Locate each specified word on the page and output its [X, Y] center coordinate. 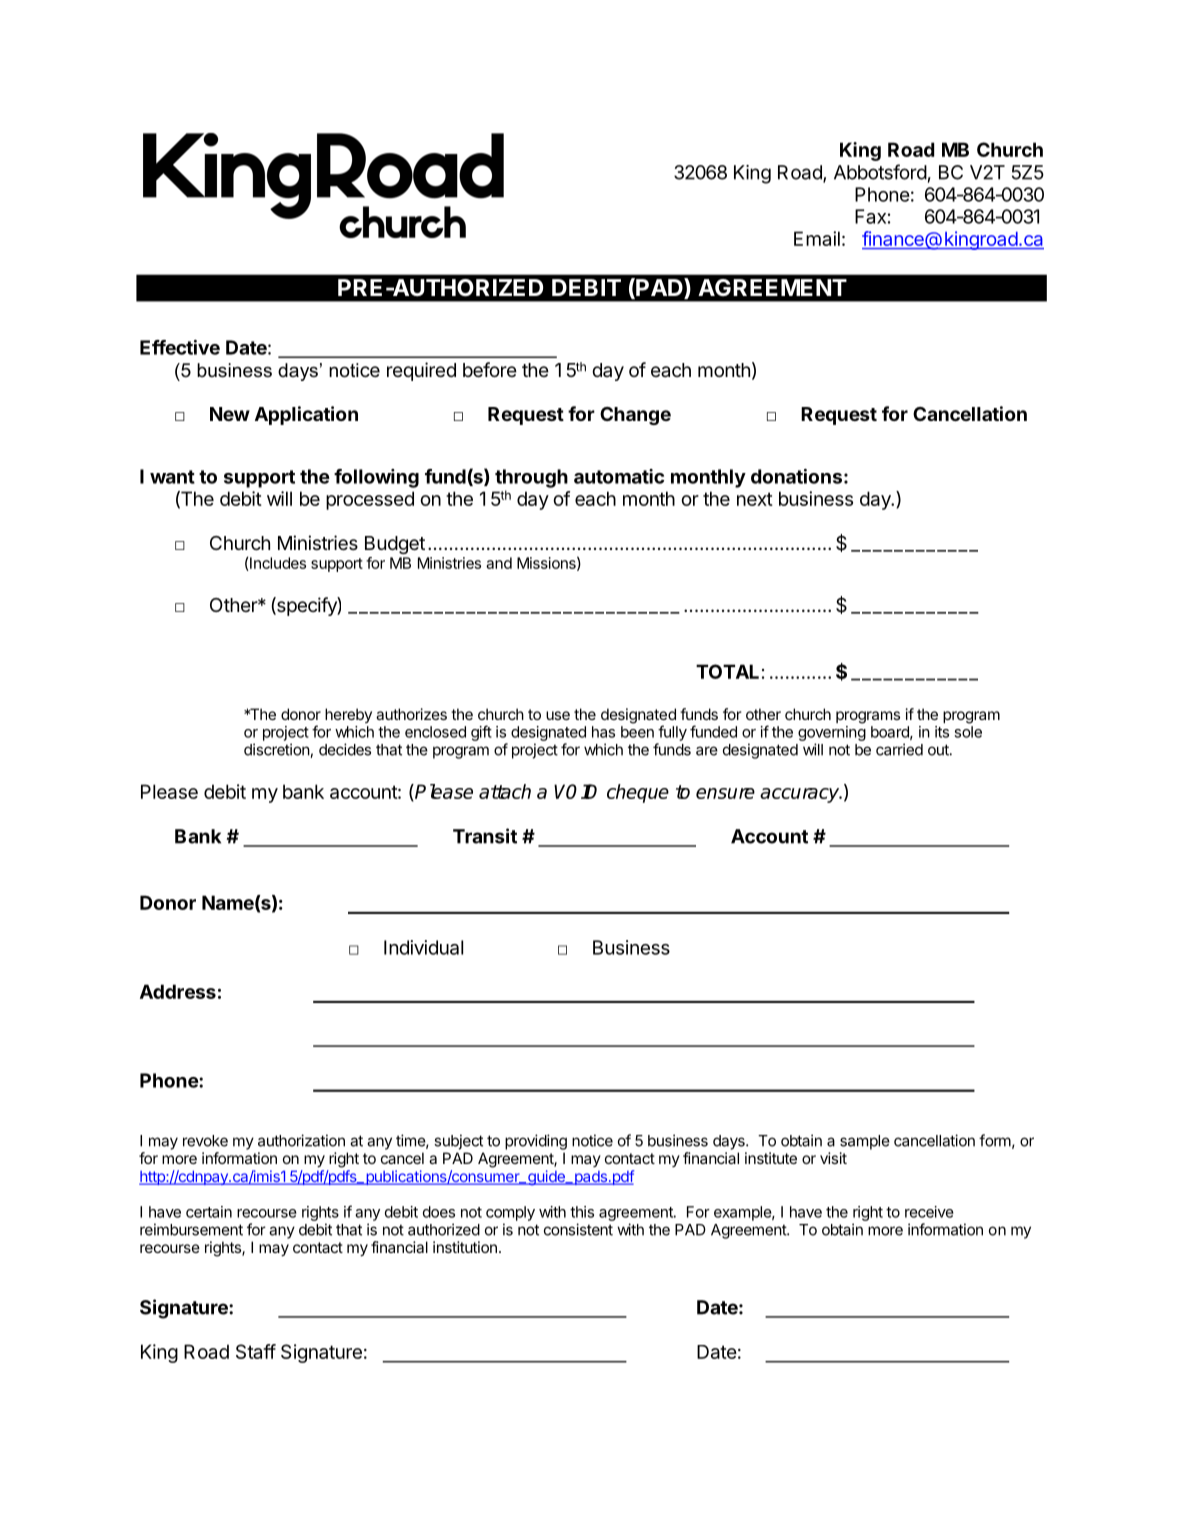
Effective [180, 347]
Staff [256, 1351]
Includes [277, 564]
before [490, 369]
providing [536, 1142]
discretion [277, 750]
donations [796, 476]
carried [899, 749]
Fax [870, 216]
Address [178, 991]
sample [865, 1142]
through [531, 478]
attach [505, 791]
